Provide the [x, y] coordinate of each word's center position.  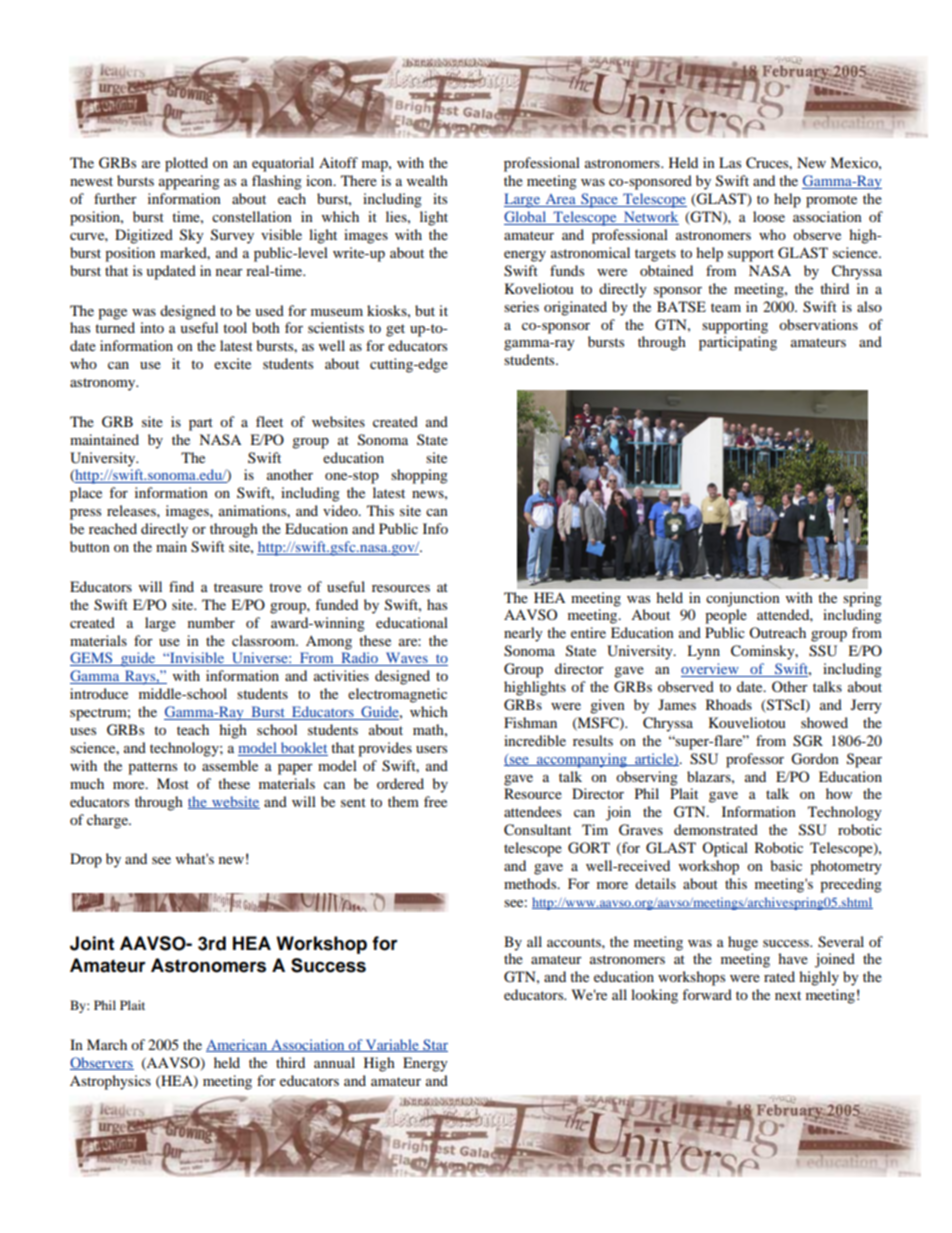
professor [755, 760]
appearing [189, 182]
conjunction [743, 599]
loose [769, 216]
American [238, 1045]
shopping [419, 476]
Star [434, 1045]
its [440, 198]
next [788, 995]
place [86, 494]
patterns [152, 768]
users [431, 749]
